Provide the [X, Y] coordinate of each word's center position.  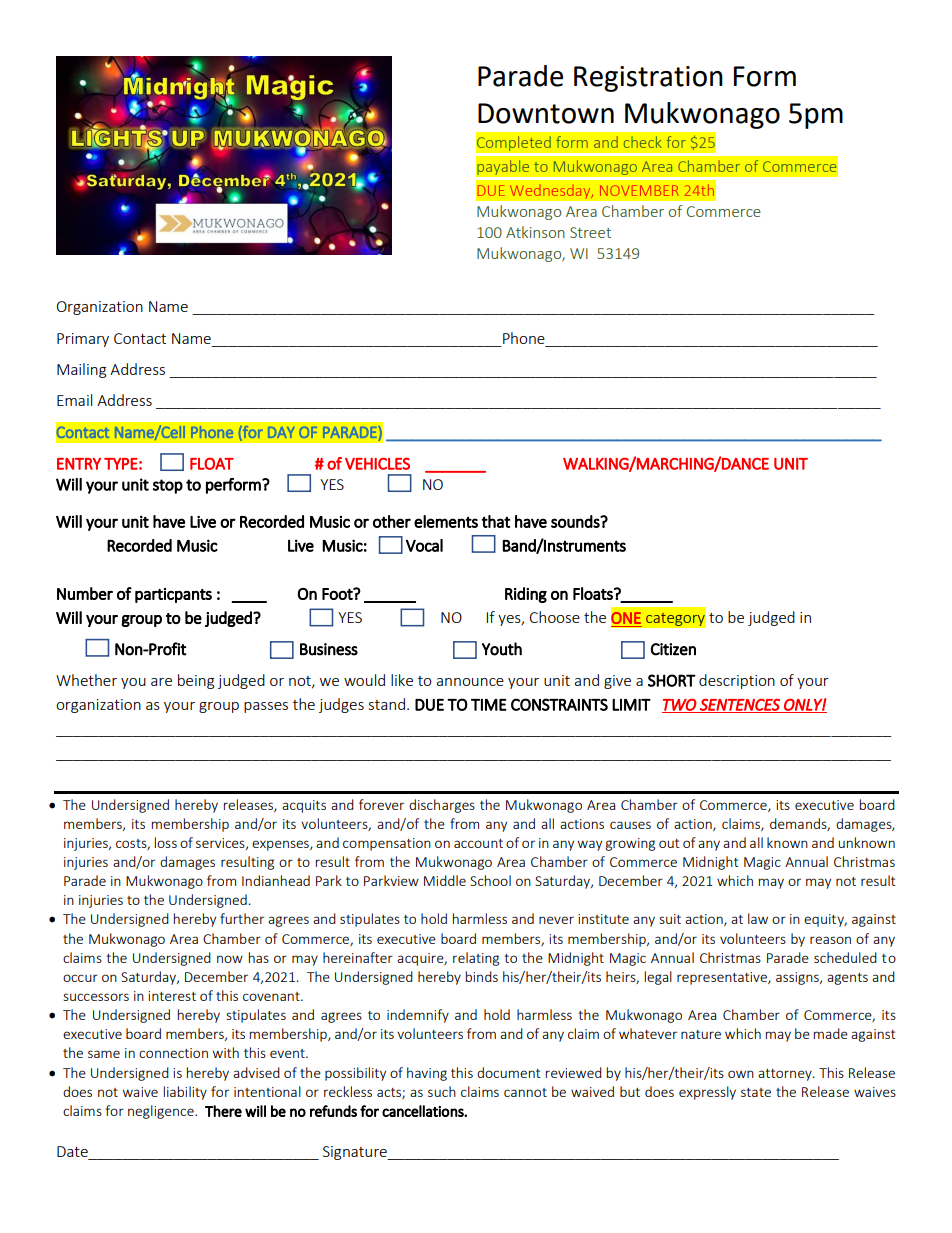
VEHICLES [377, 463]
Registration [648, 79]
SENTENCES [740, 705]
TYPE [121, 464]
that [495, 521]
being [196, 681]
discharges [442, 806]
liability [185, 1093]
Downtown [546, 113]
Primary [83, 340]
